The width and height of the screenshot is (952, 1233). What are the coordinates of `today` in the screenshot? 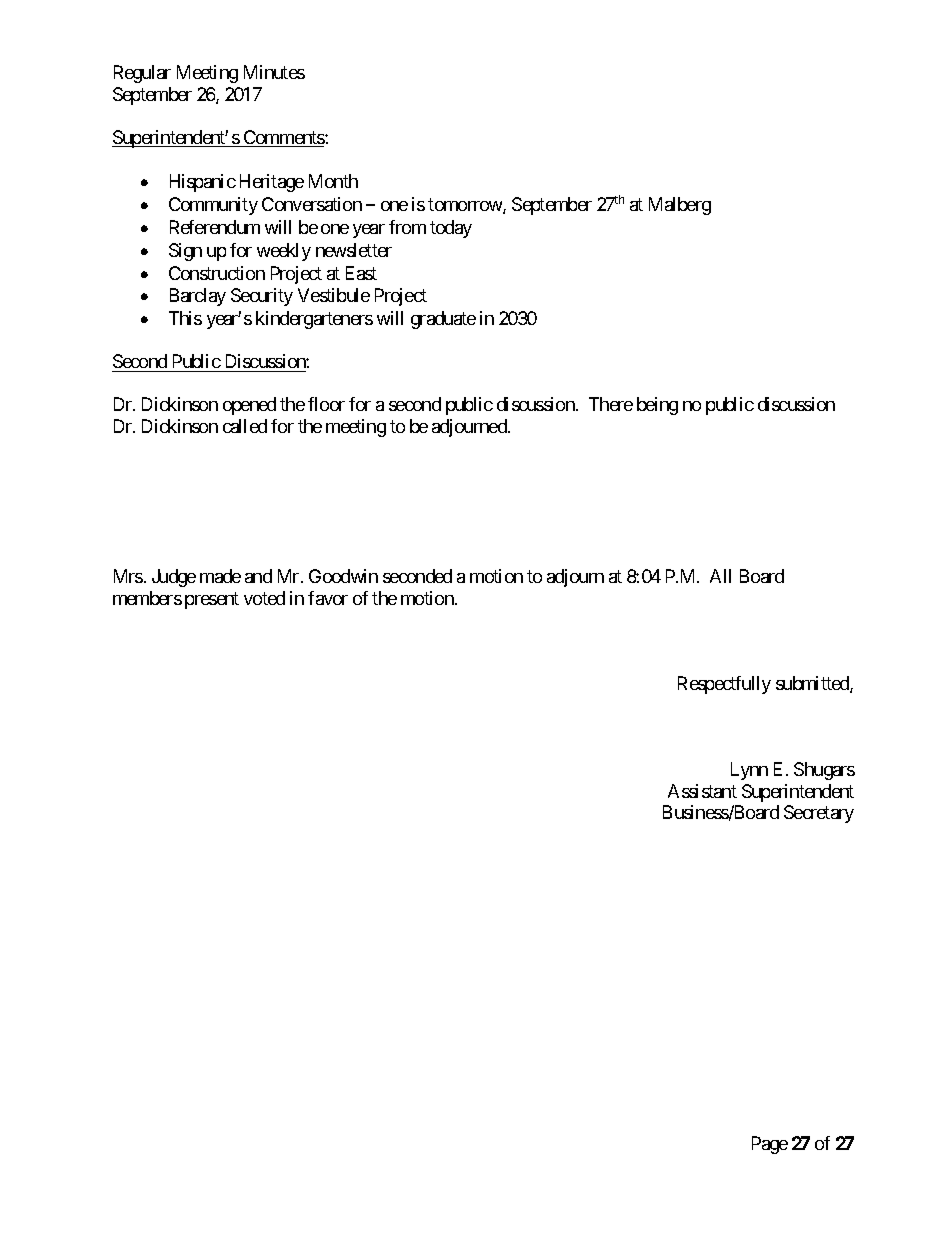 It's located at (451, 229).
